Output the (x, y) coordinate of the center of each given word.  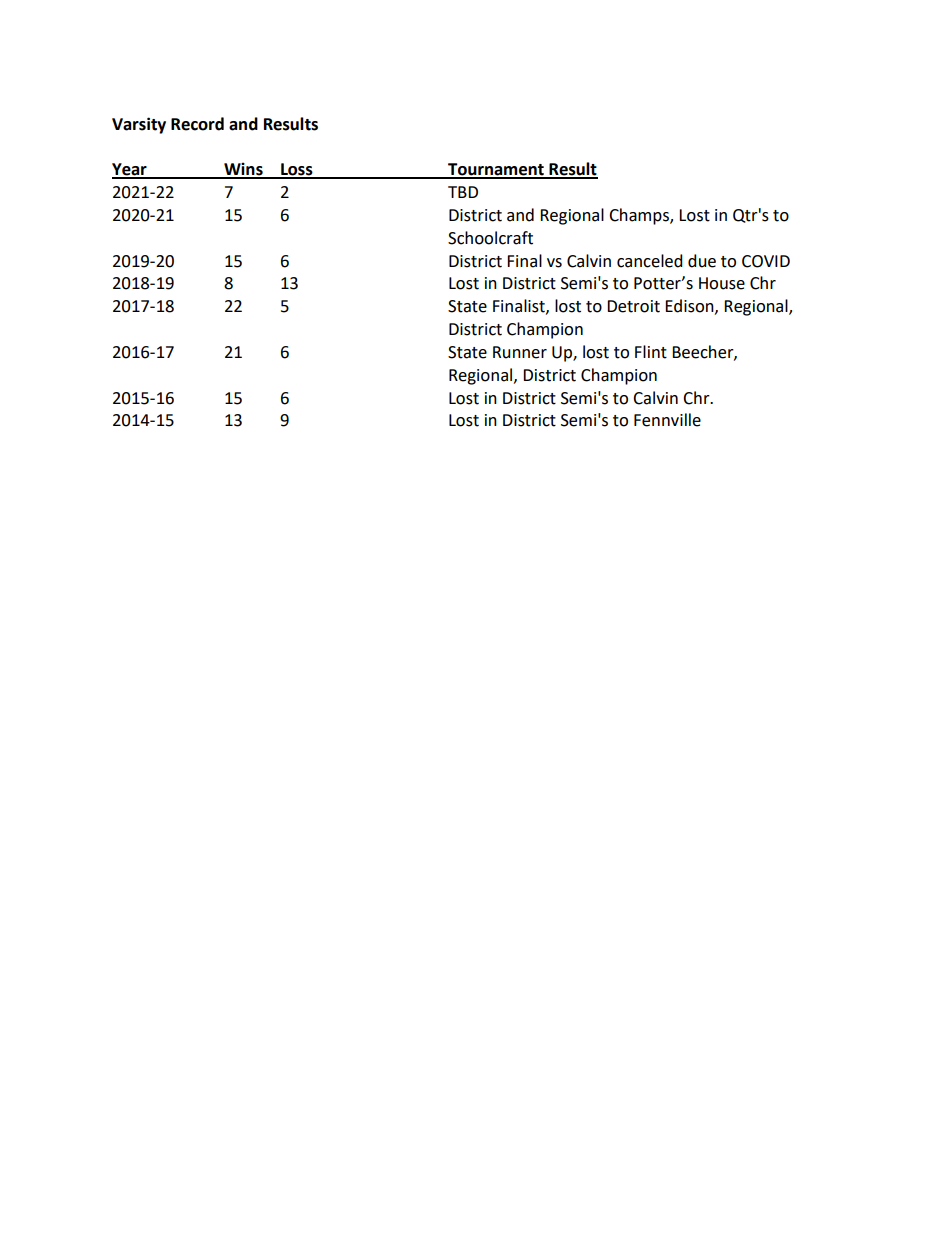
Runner (520, 352)
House (722, 283)
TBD (463, 192)
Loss (297, 170)
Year (130, 170)
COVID (766, 261)
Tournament (496, 170)
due (702, 261)
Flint (651, 352)
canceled (650, 261)
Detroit (633, 306)
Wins (243, 170)
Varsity (139, 125)
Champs (640, 216)
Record (197, 124)
